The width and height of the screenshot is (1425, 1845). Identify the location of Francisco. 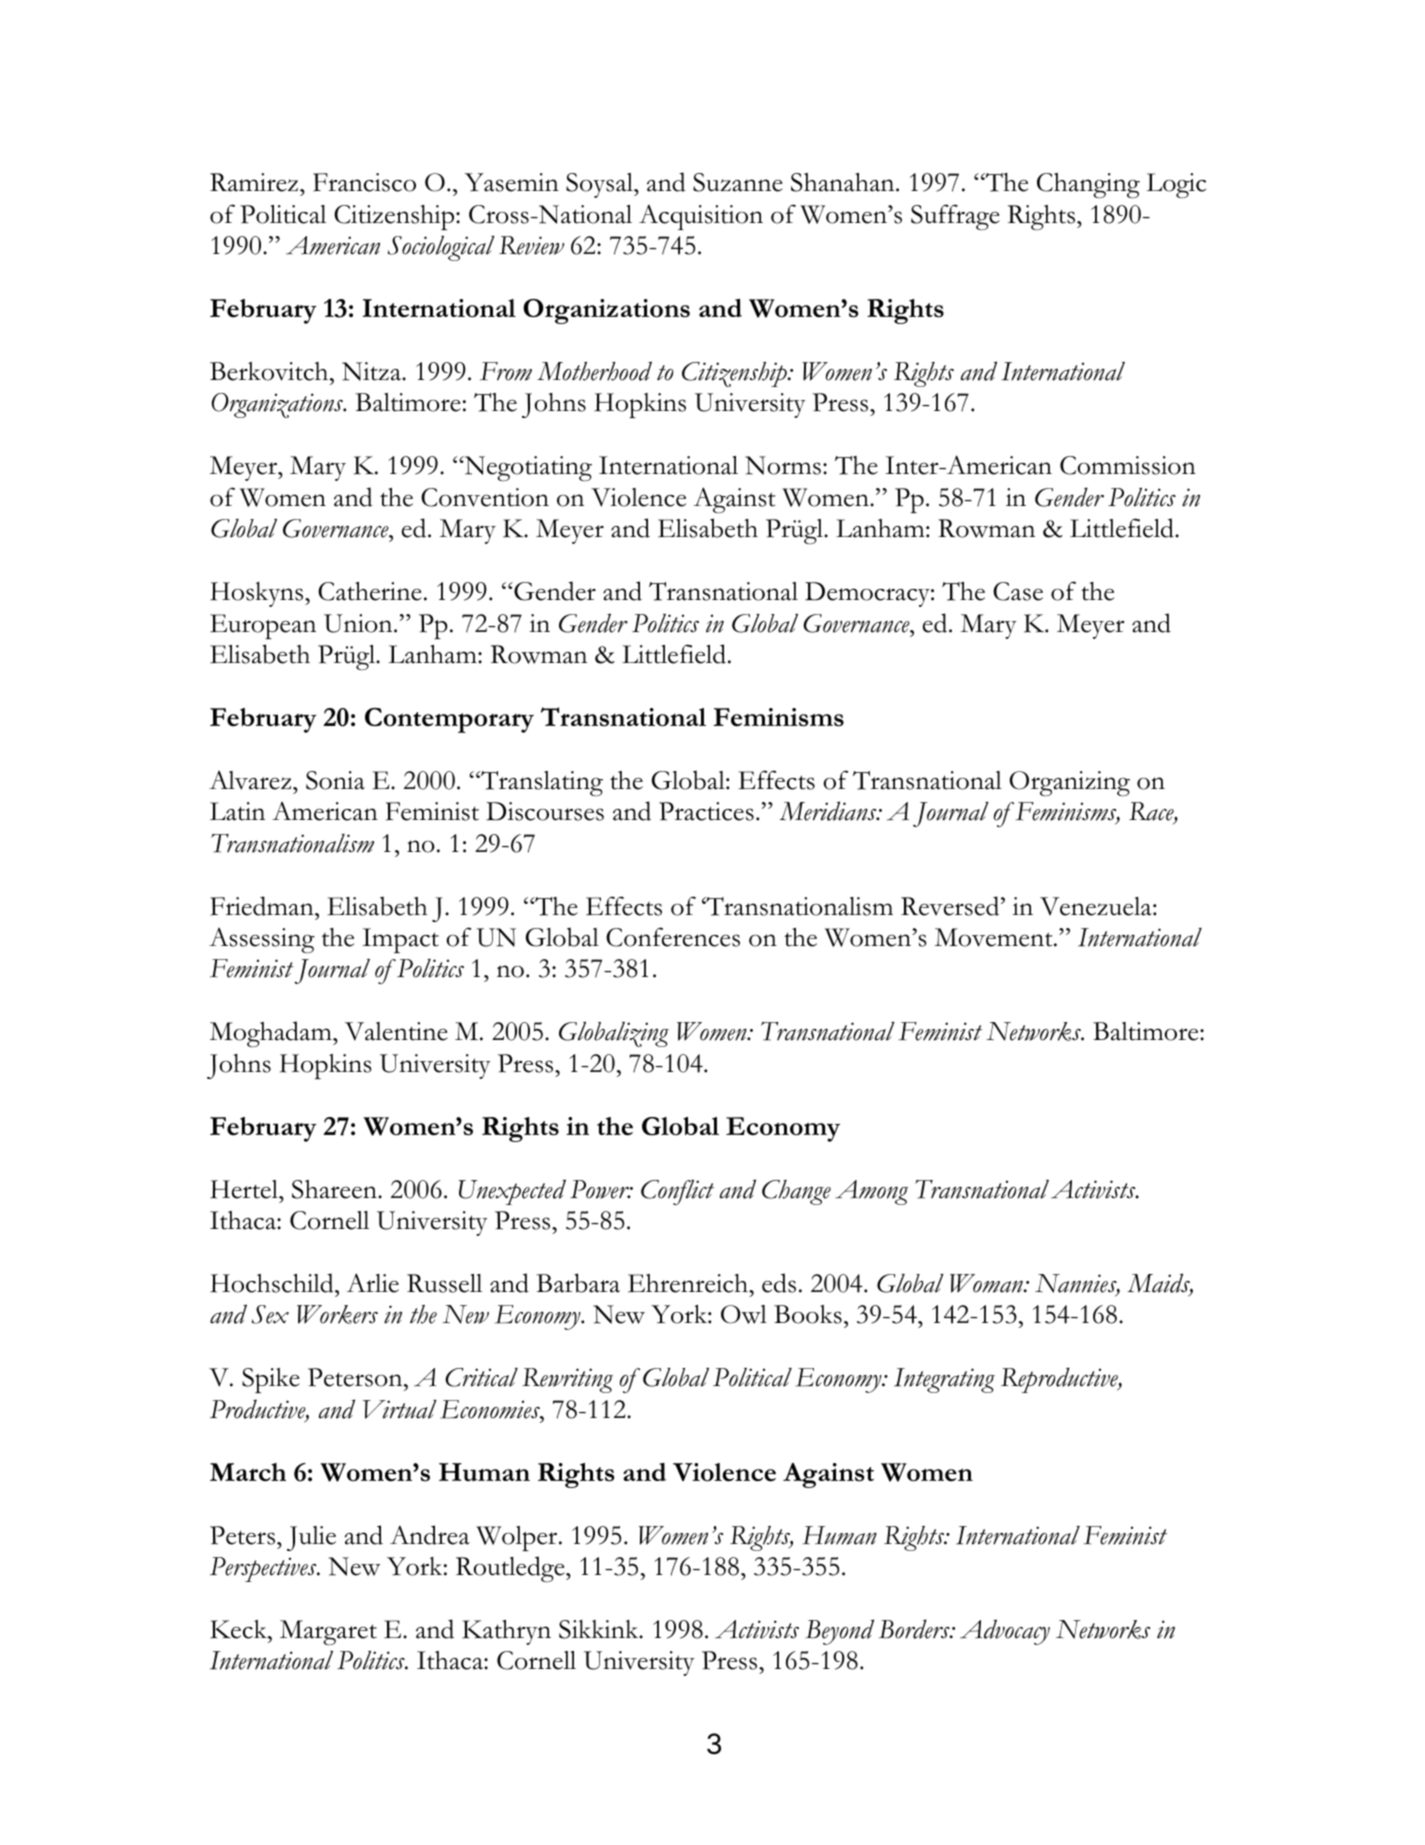
(364, 182).
